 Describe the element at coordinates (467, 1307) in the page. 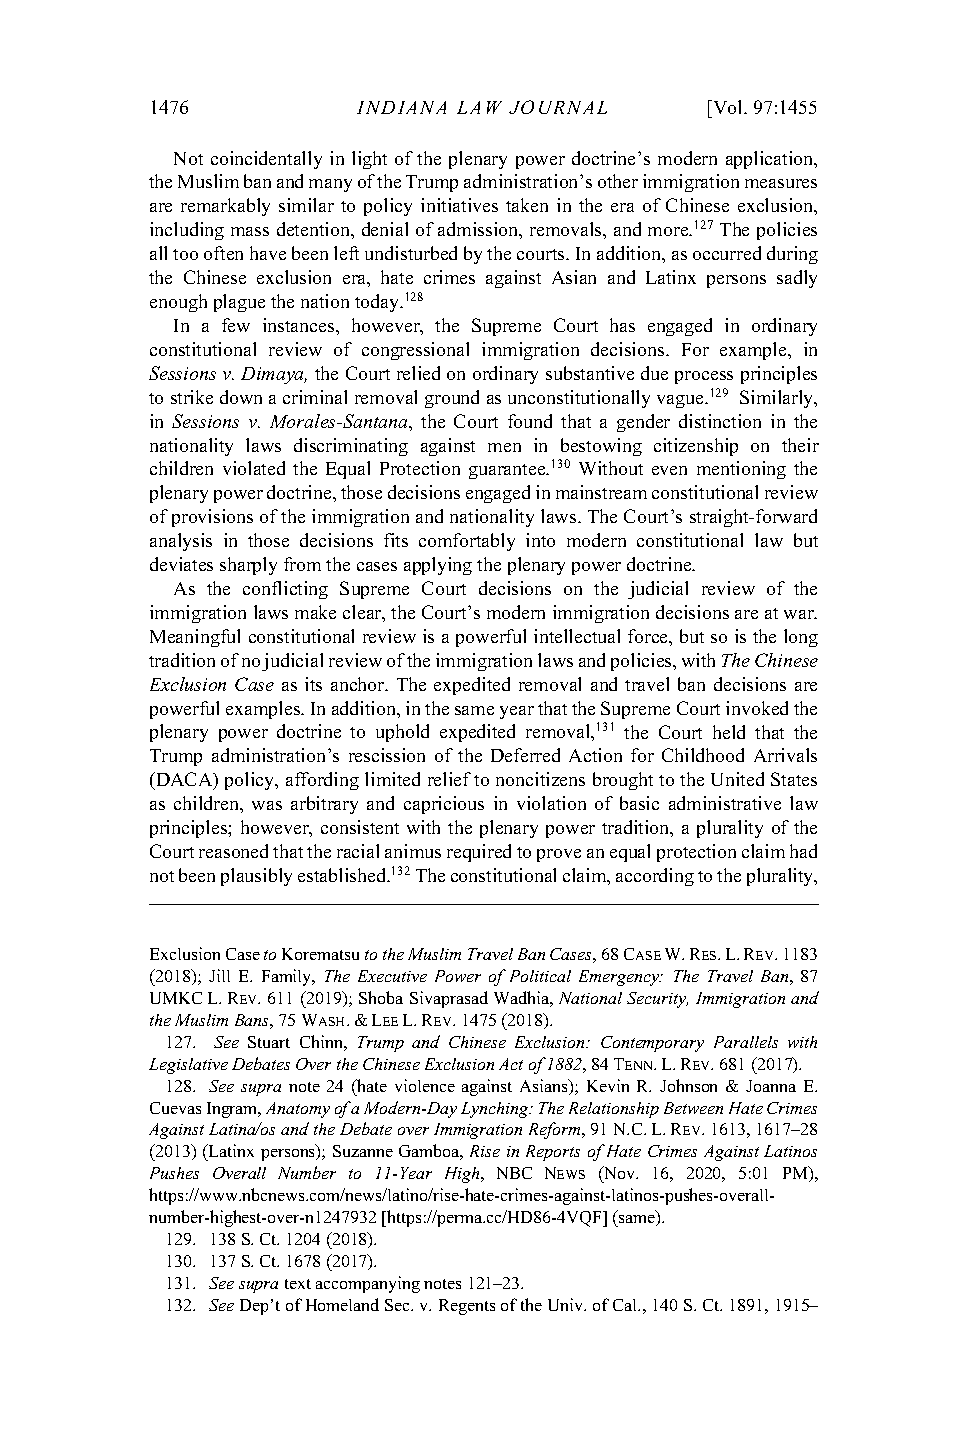

I see `Regents` at that location.
